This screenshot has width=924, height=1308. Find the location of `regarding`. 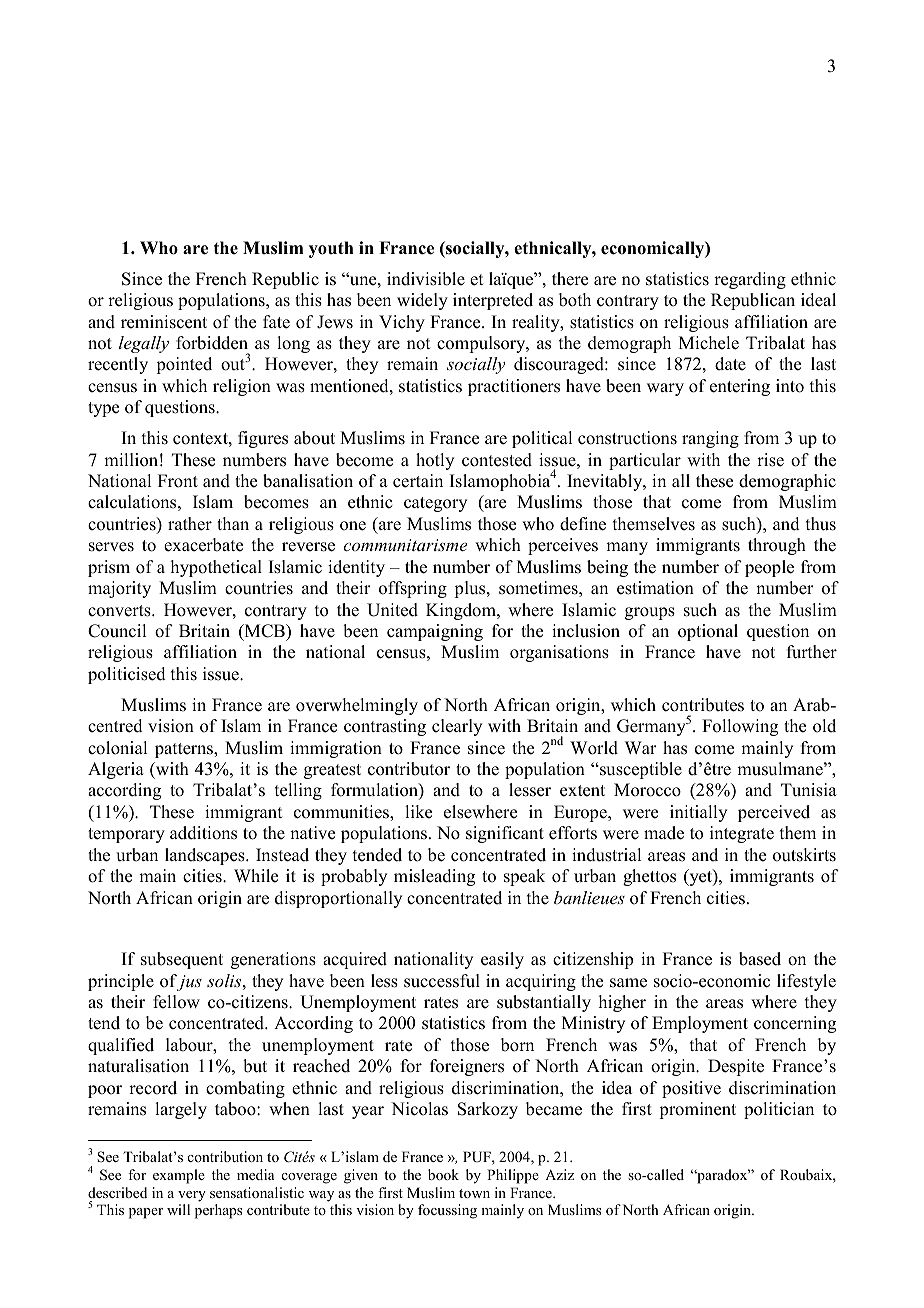

regarding is located at coordinates (750, 280).
